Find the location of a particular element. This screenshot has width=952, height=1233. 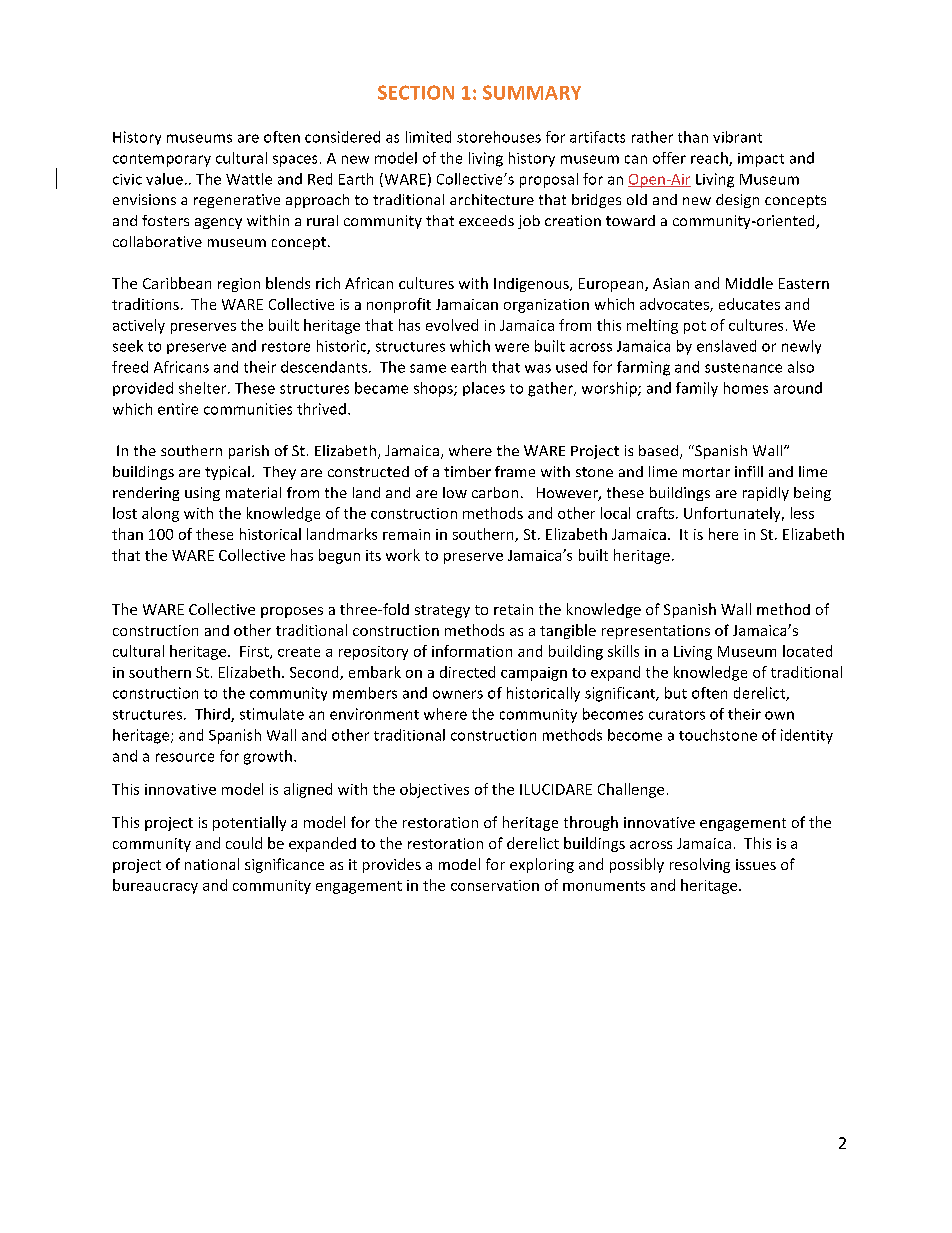

low is located at coordinates (455, 492).
